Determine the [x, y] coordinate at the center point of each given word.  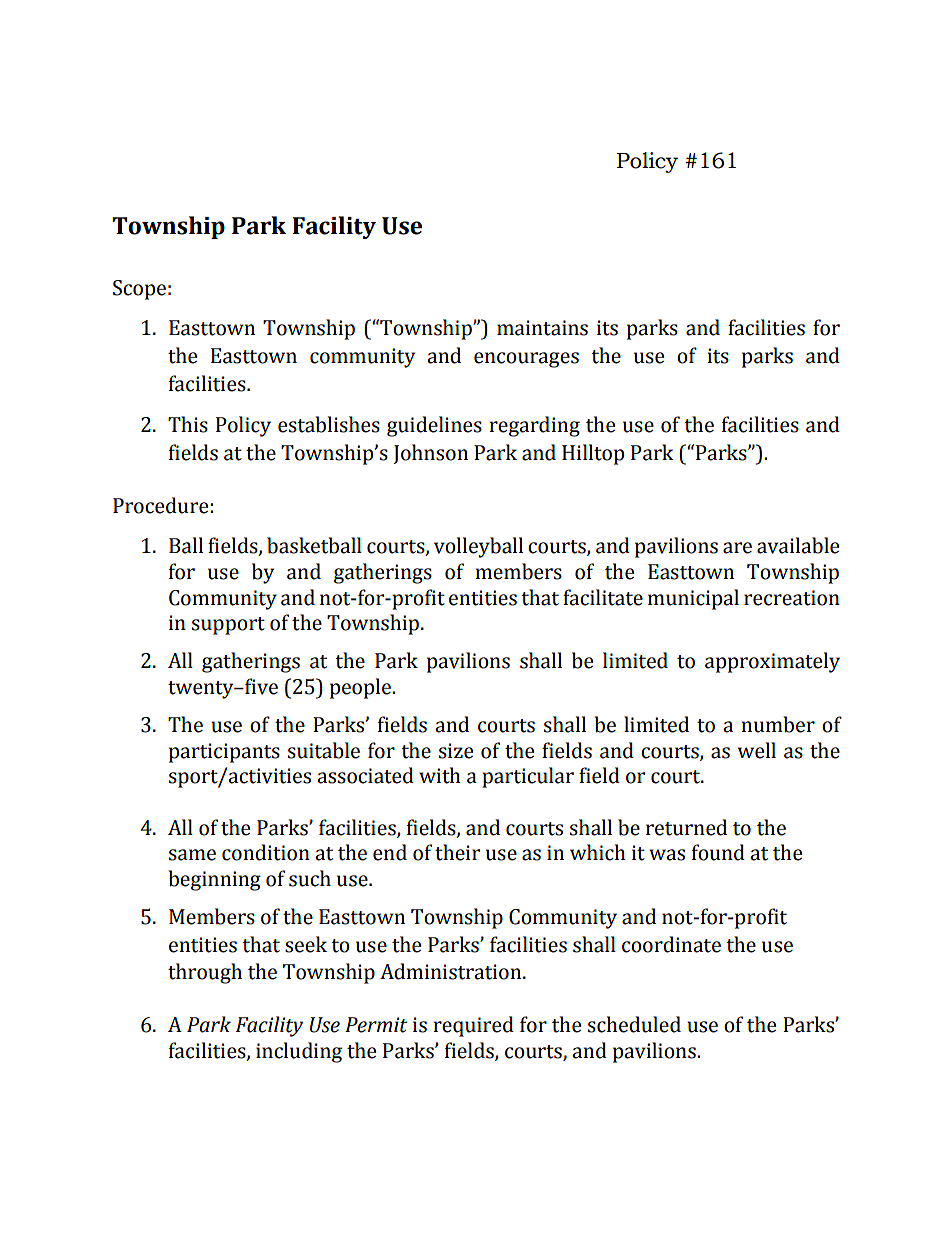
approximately [772, 662]
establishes [329, 424]
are [737, 548]
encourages [526, 360]
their [457, 852]
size [456, 751]
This [188, 424]
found [718, 852]
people [361, 688]
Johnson [430, 454]
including [299, 1052]
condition [266, 852]
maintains [542, 328]
